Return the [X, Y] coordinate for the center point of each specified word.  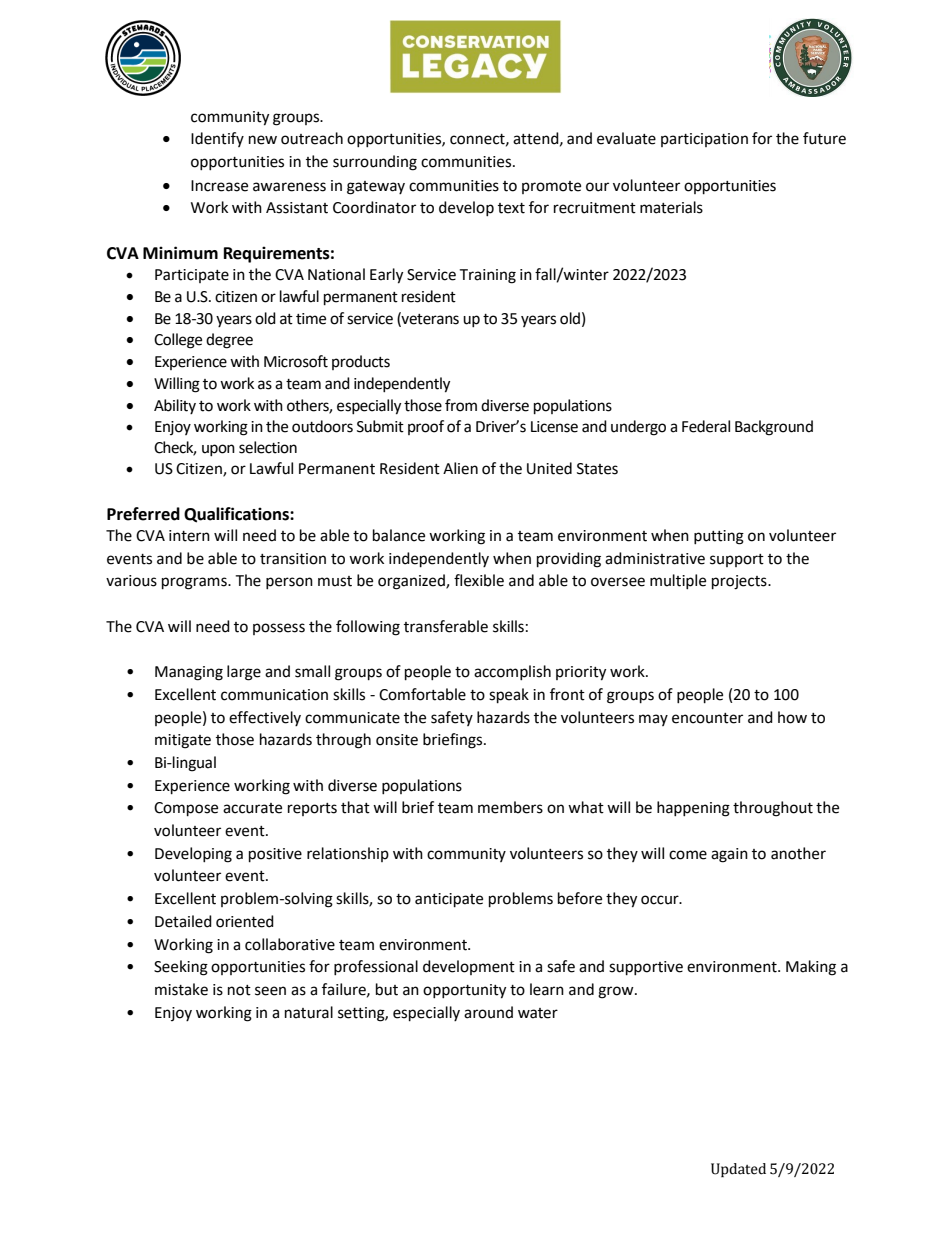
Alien [460, 468]
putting [719, 537]
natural [309, 1012]
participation [704, 140]
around [488, 1012]
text [511, 208]
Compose [186, 809]
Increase [219, 186]
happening [693, 809]
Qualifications [237, 515]
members [510, 807]
